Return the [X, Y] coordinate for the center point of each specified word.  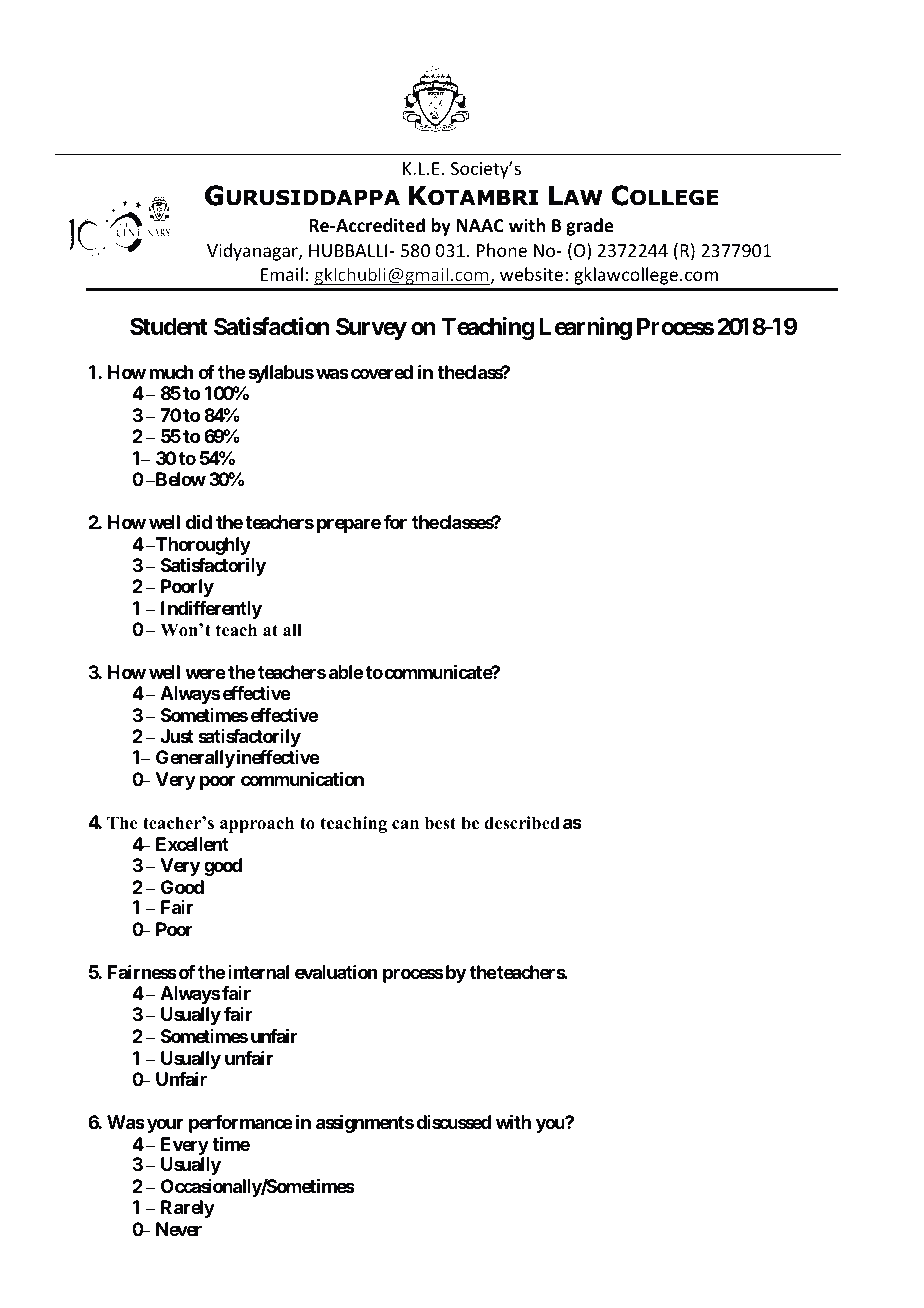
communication [302, 779]
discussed [453, 1122]
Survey [371, 328]
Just [177, 736]
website [531, 274]
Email [282, 274]
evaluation [336, 972]
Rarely [188, 1209]
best [440, 823]
